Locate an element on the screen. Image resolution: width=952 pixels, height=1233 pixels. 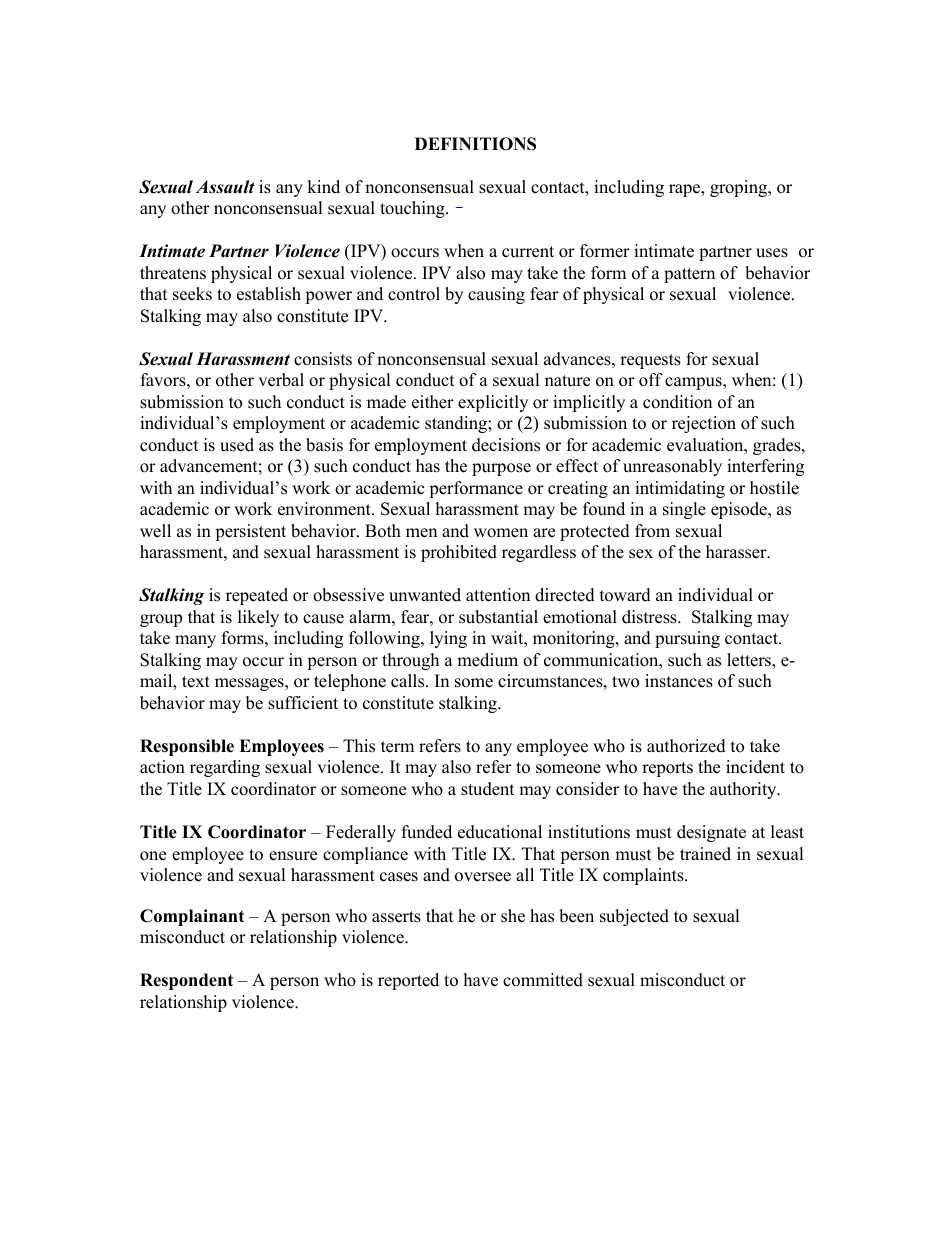
DEFINITIONS is located at coordinates (475, 144).
